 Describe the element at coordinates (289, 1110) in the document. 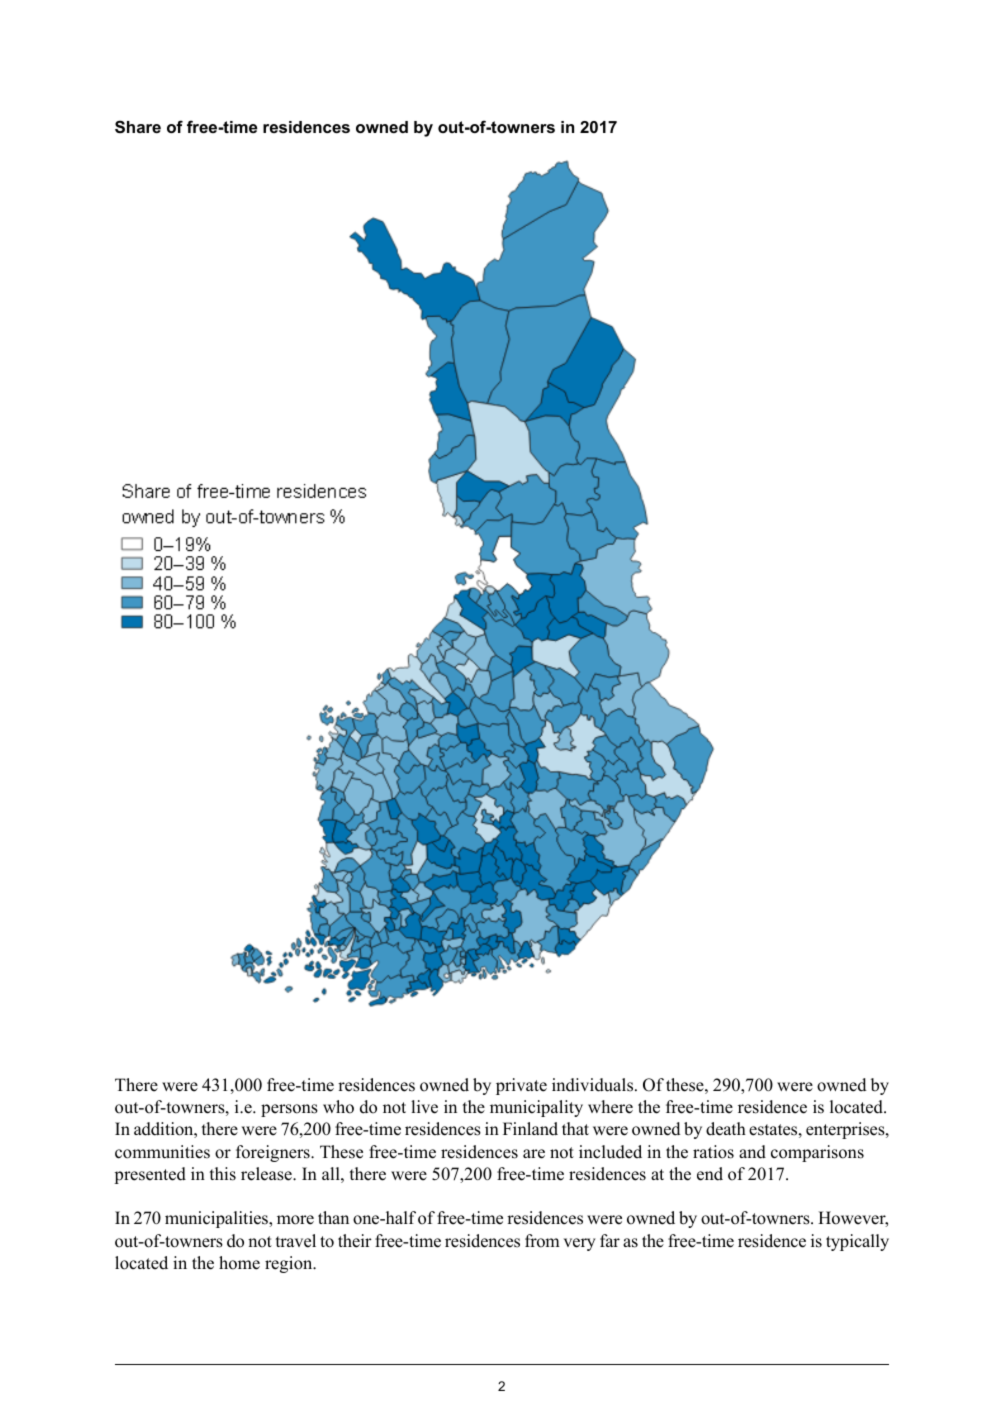

I see `persons` at that location.
